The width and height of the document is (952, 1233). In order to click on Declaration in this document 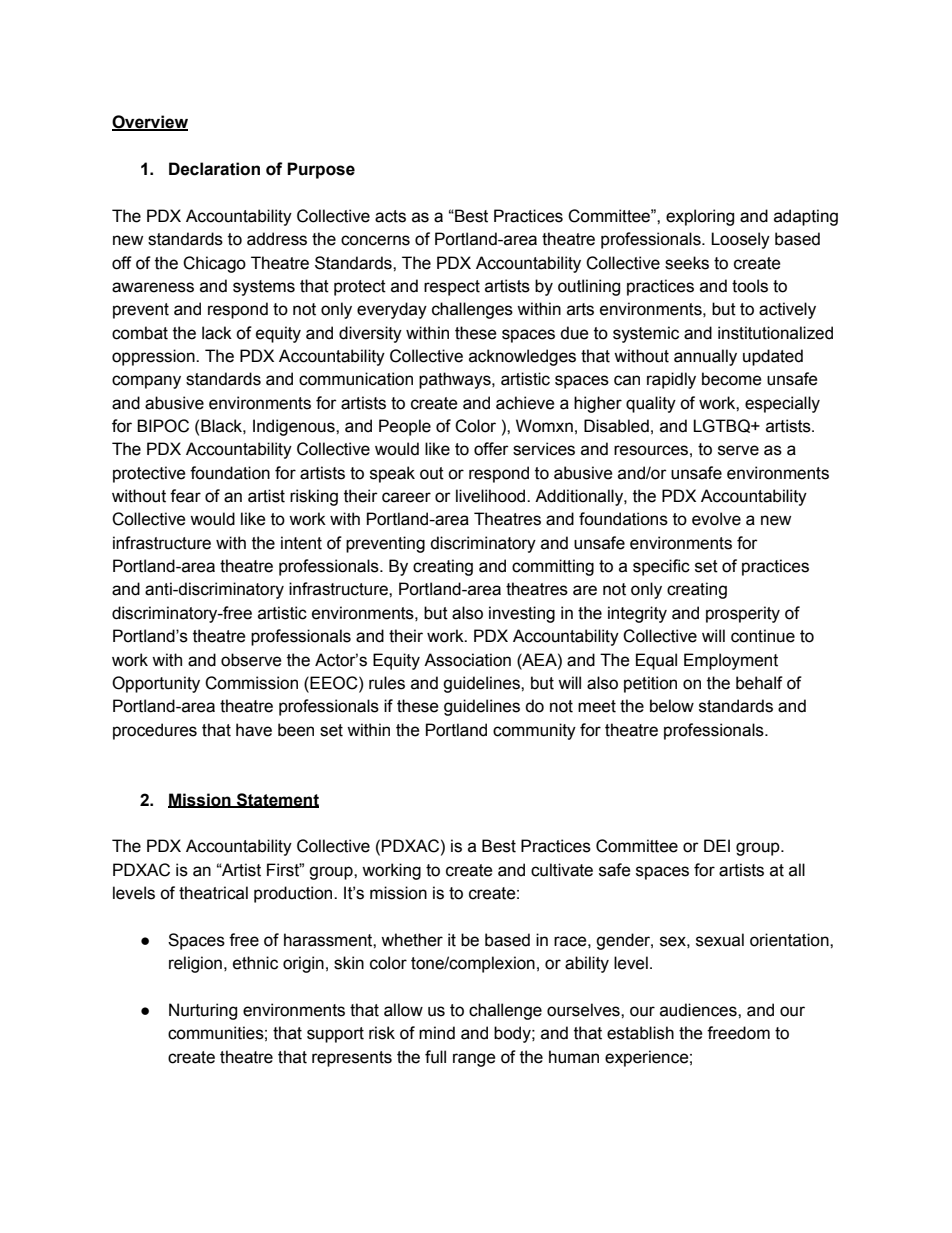, I will do `click(214, 169)`.
